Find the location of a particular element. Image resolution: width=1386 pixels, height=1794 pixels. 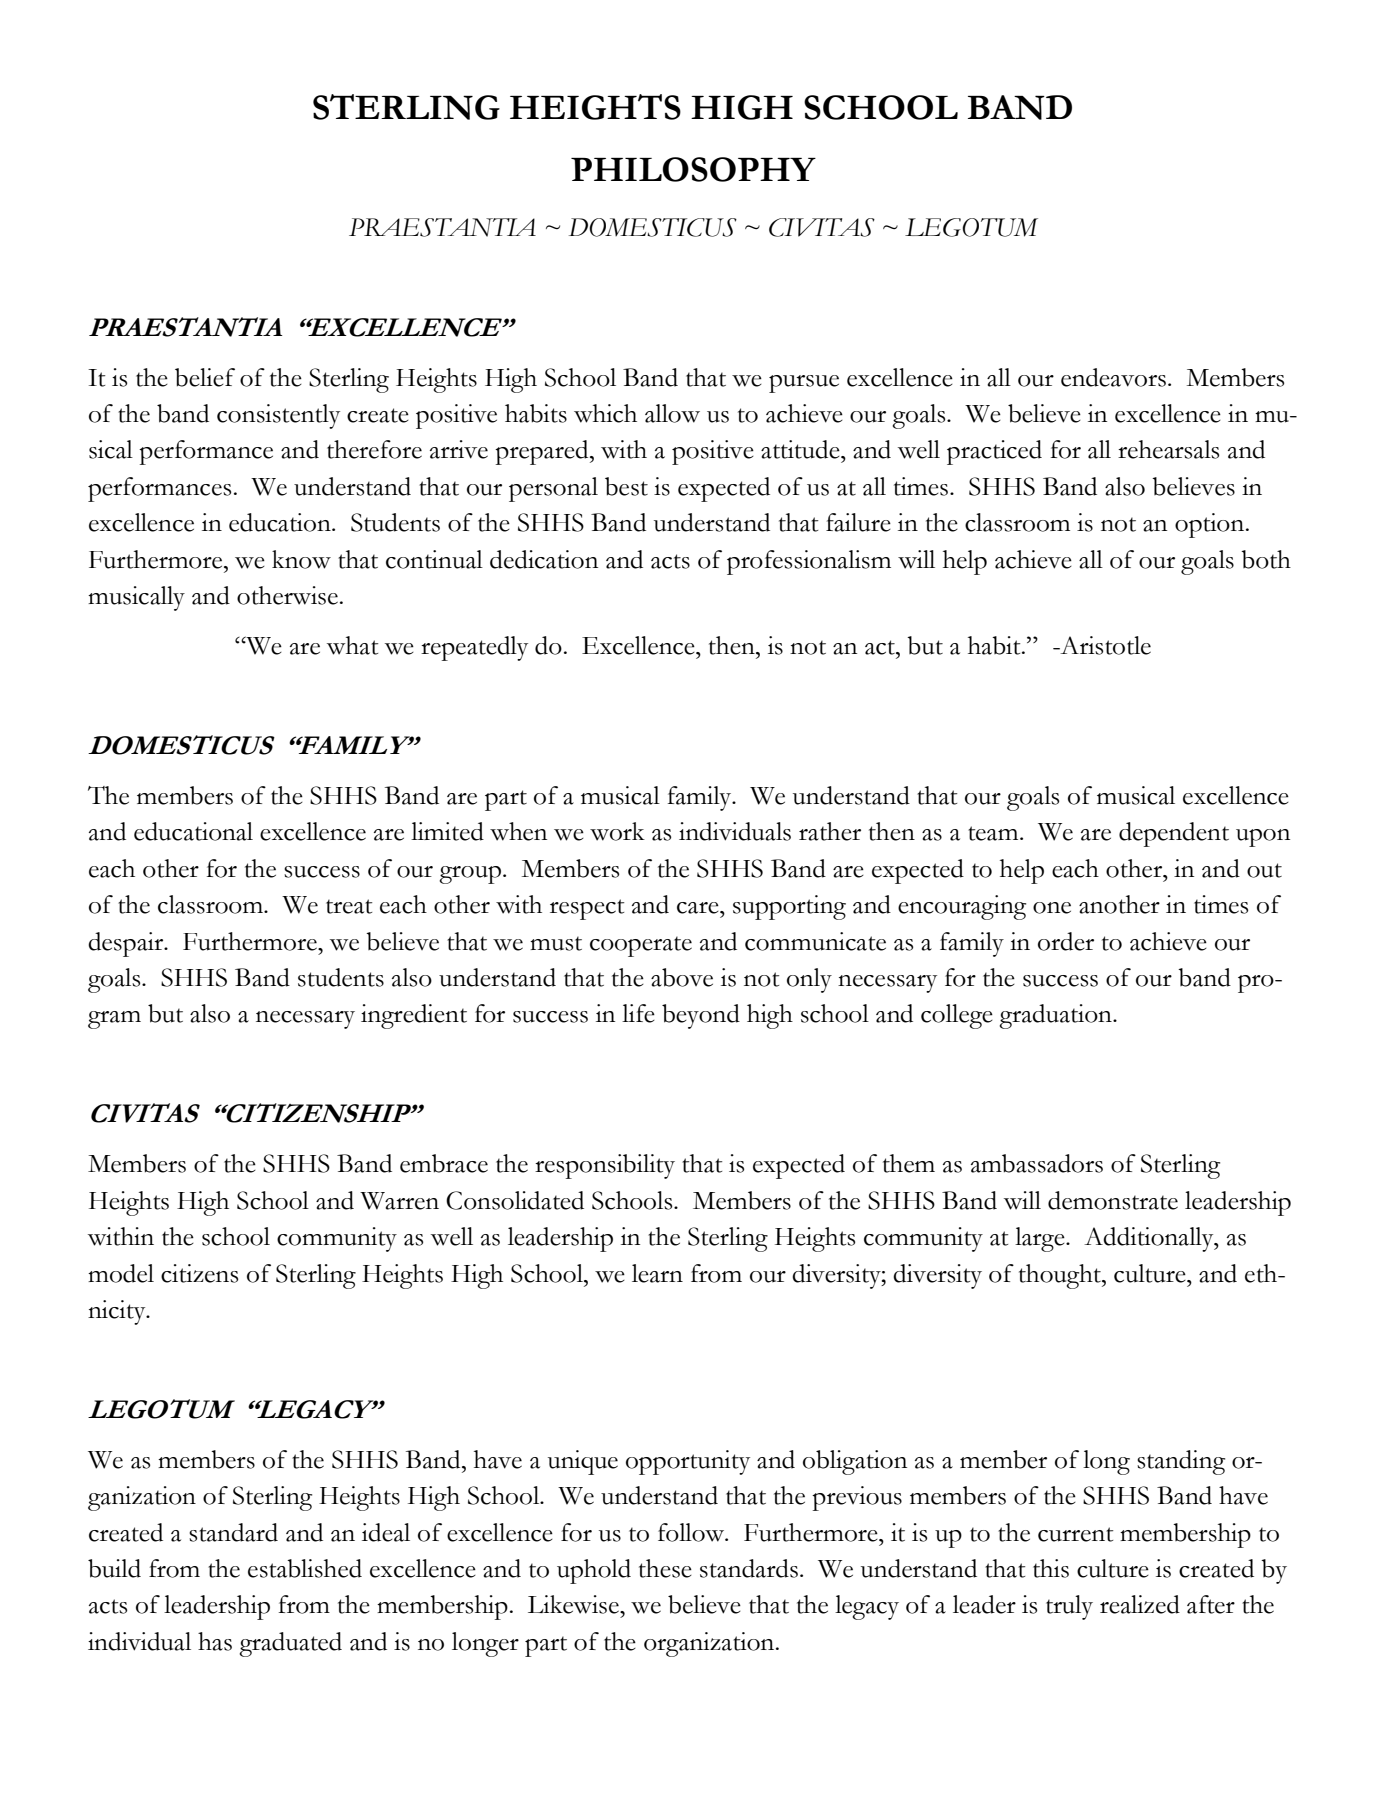

treat is located at coordinates (349, 906).
